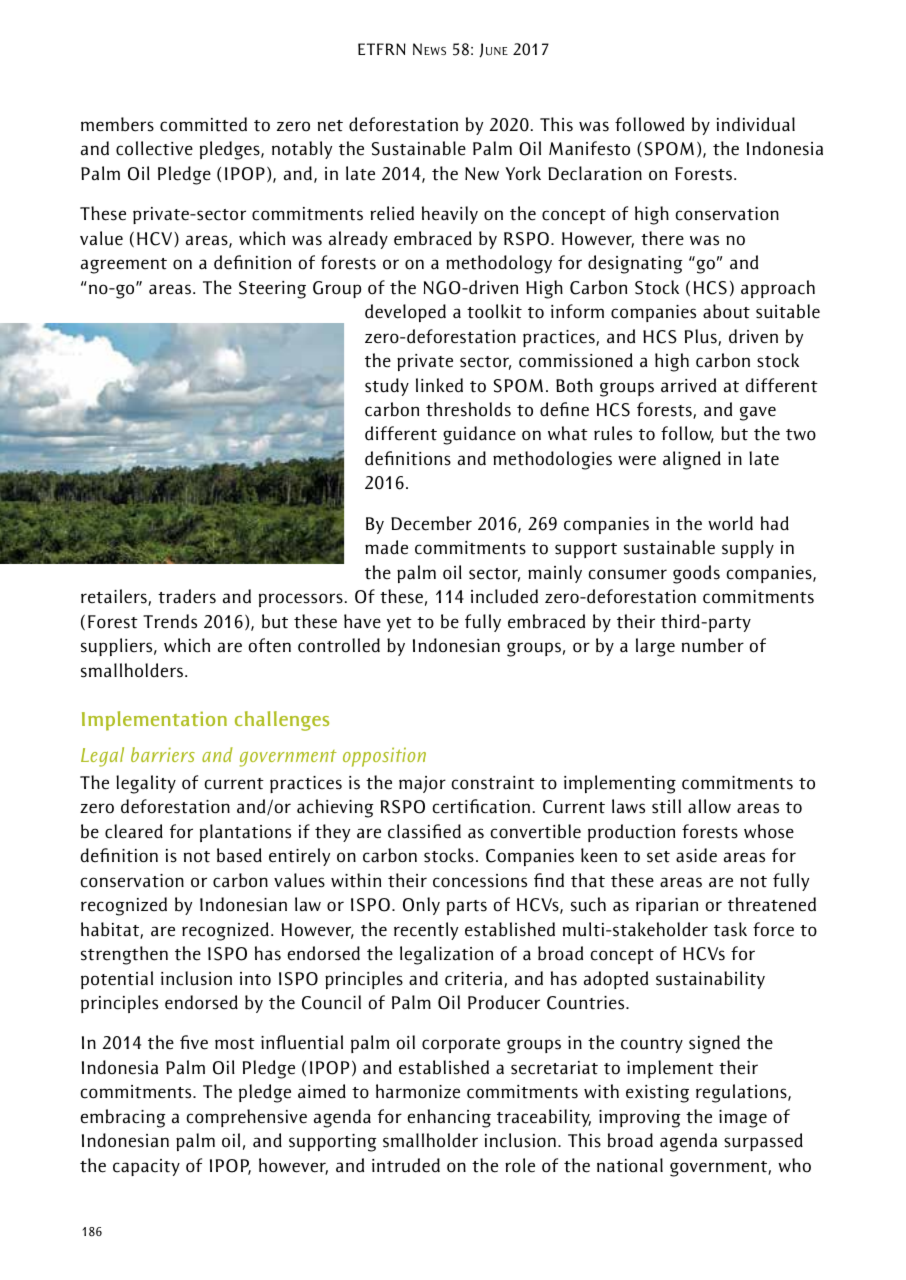 The width and height of the screenshot is (906, 1280). What do you see at coordinates (743, 1119) in the screenshot?
I see `image` at bounding box center [743, 1119].
